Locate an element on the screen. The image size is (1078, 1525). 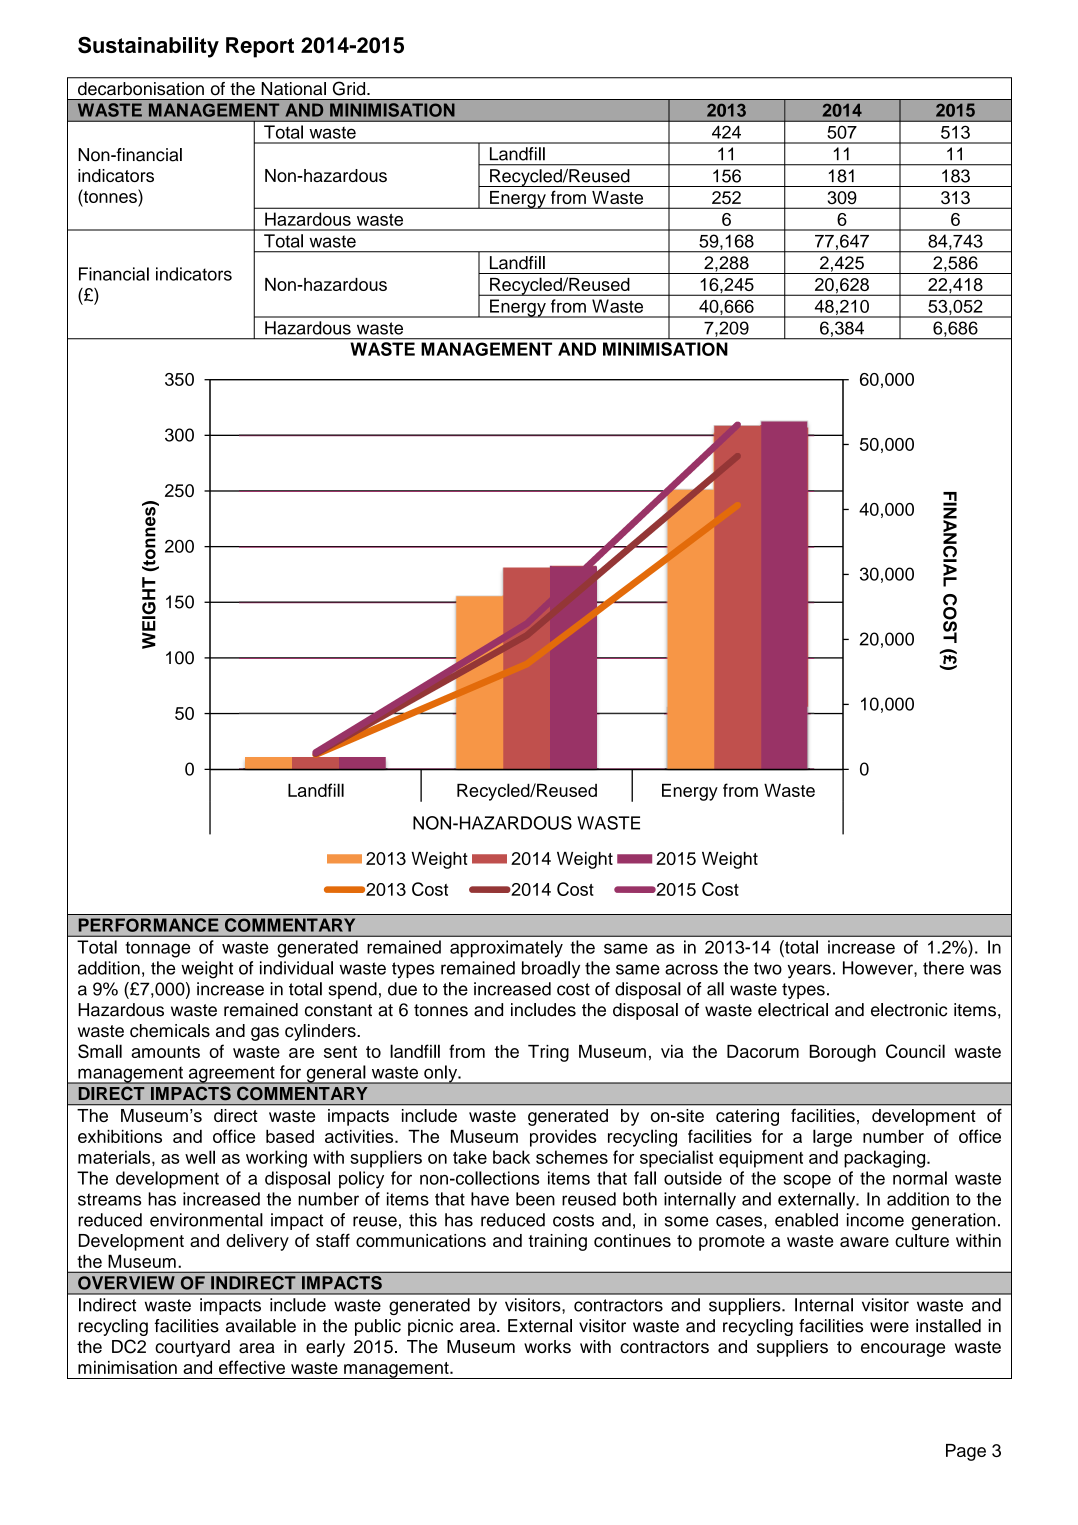
broadly is located at coordinates (551, 969).
